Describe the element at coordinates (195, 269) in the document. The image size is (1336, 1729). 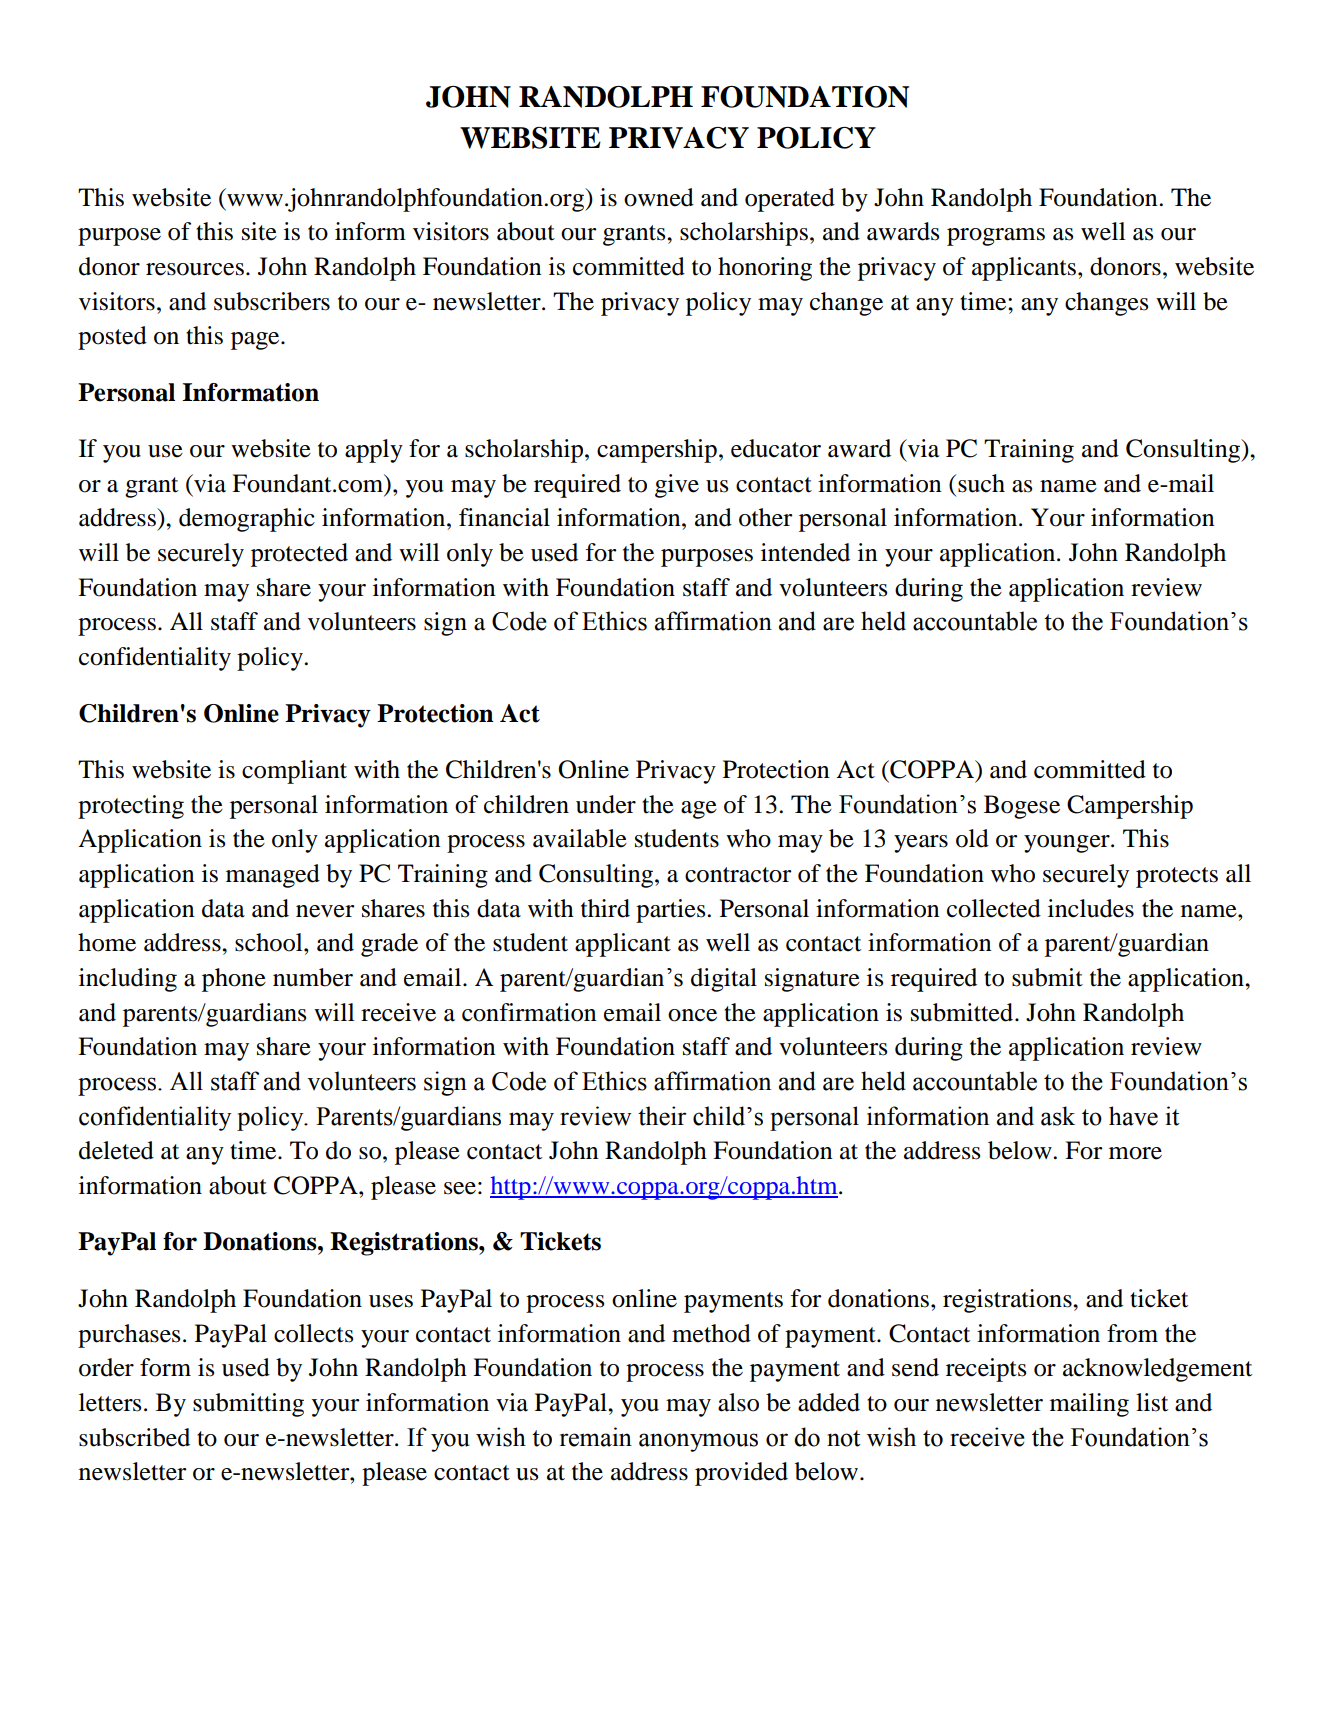
I see `resources` at that location.
